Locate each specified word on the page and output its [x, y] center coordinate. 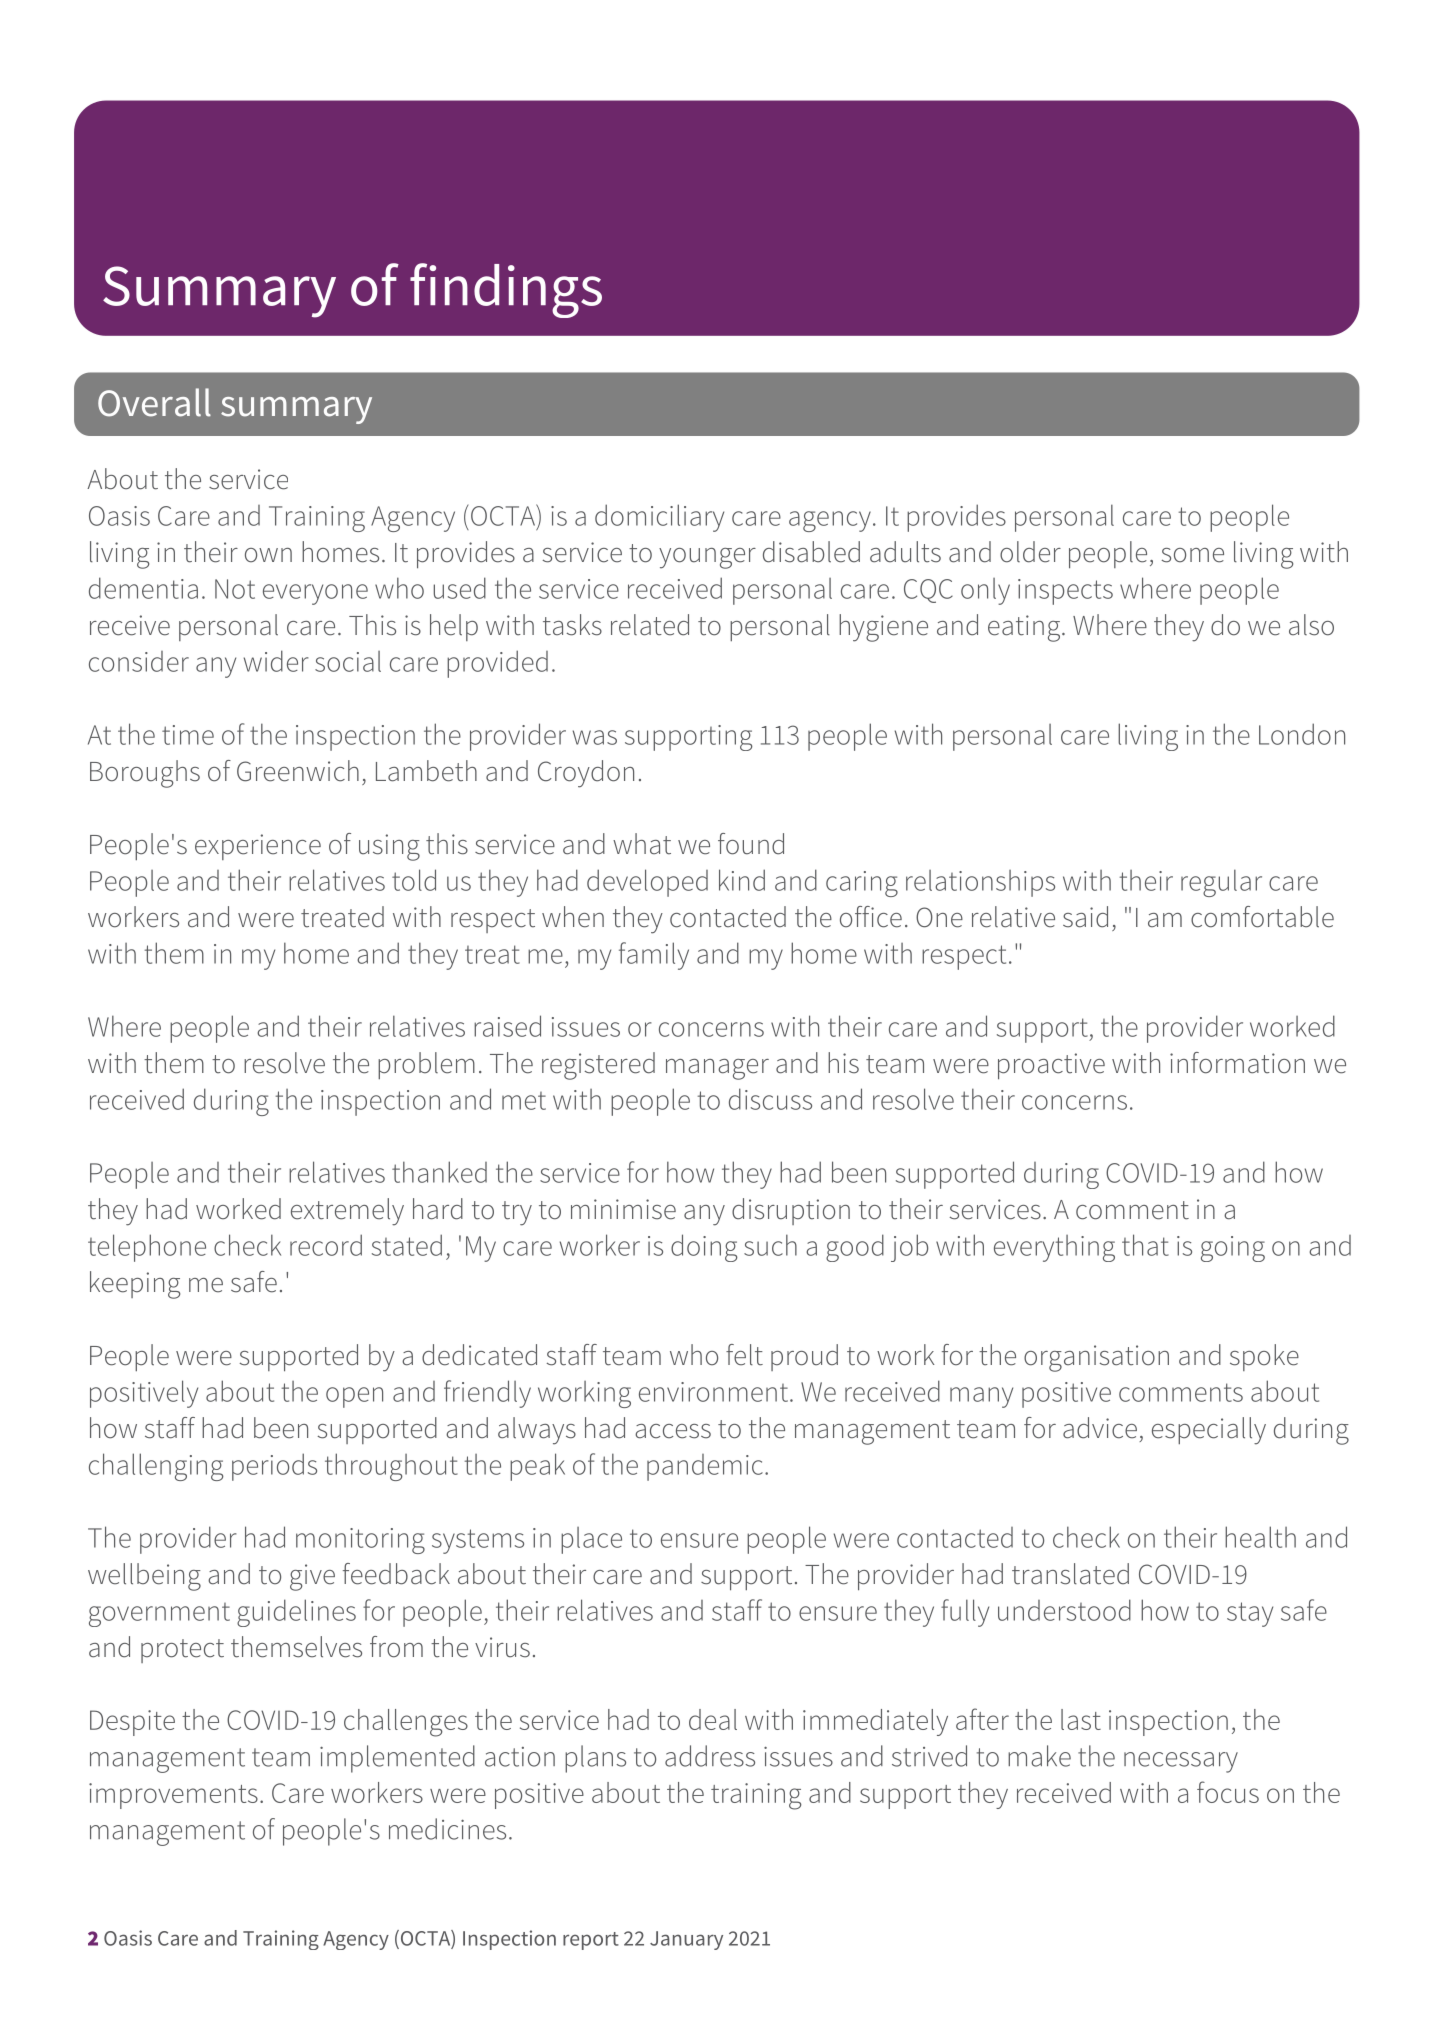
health [1260, 1537]
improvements [173, 1796]
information [1237, 1063]
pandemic [705, 1467]
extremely [347, 1212]
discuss [770, 1099]
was [595, 737]
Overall [154, 402]
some [1192, 555]
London [1302, 734]
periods [274, 1467]
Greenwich [298, 771]
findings [506, 290]
